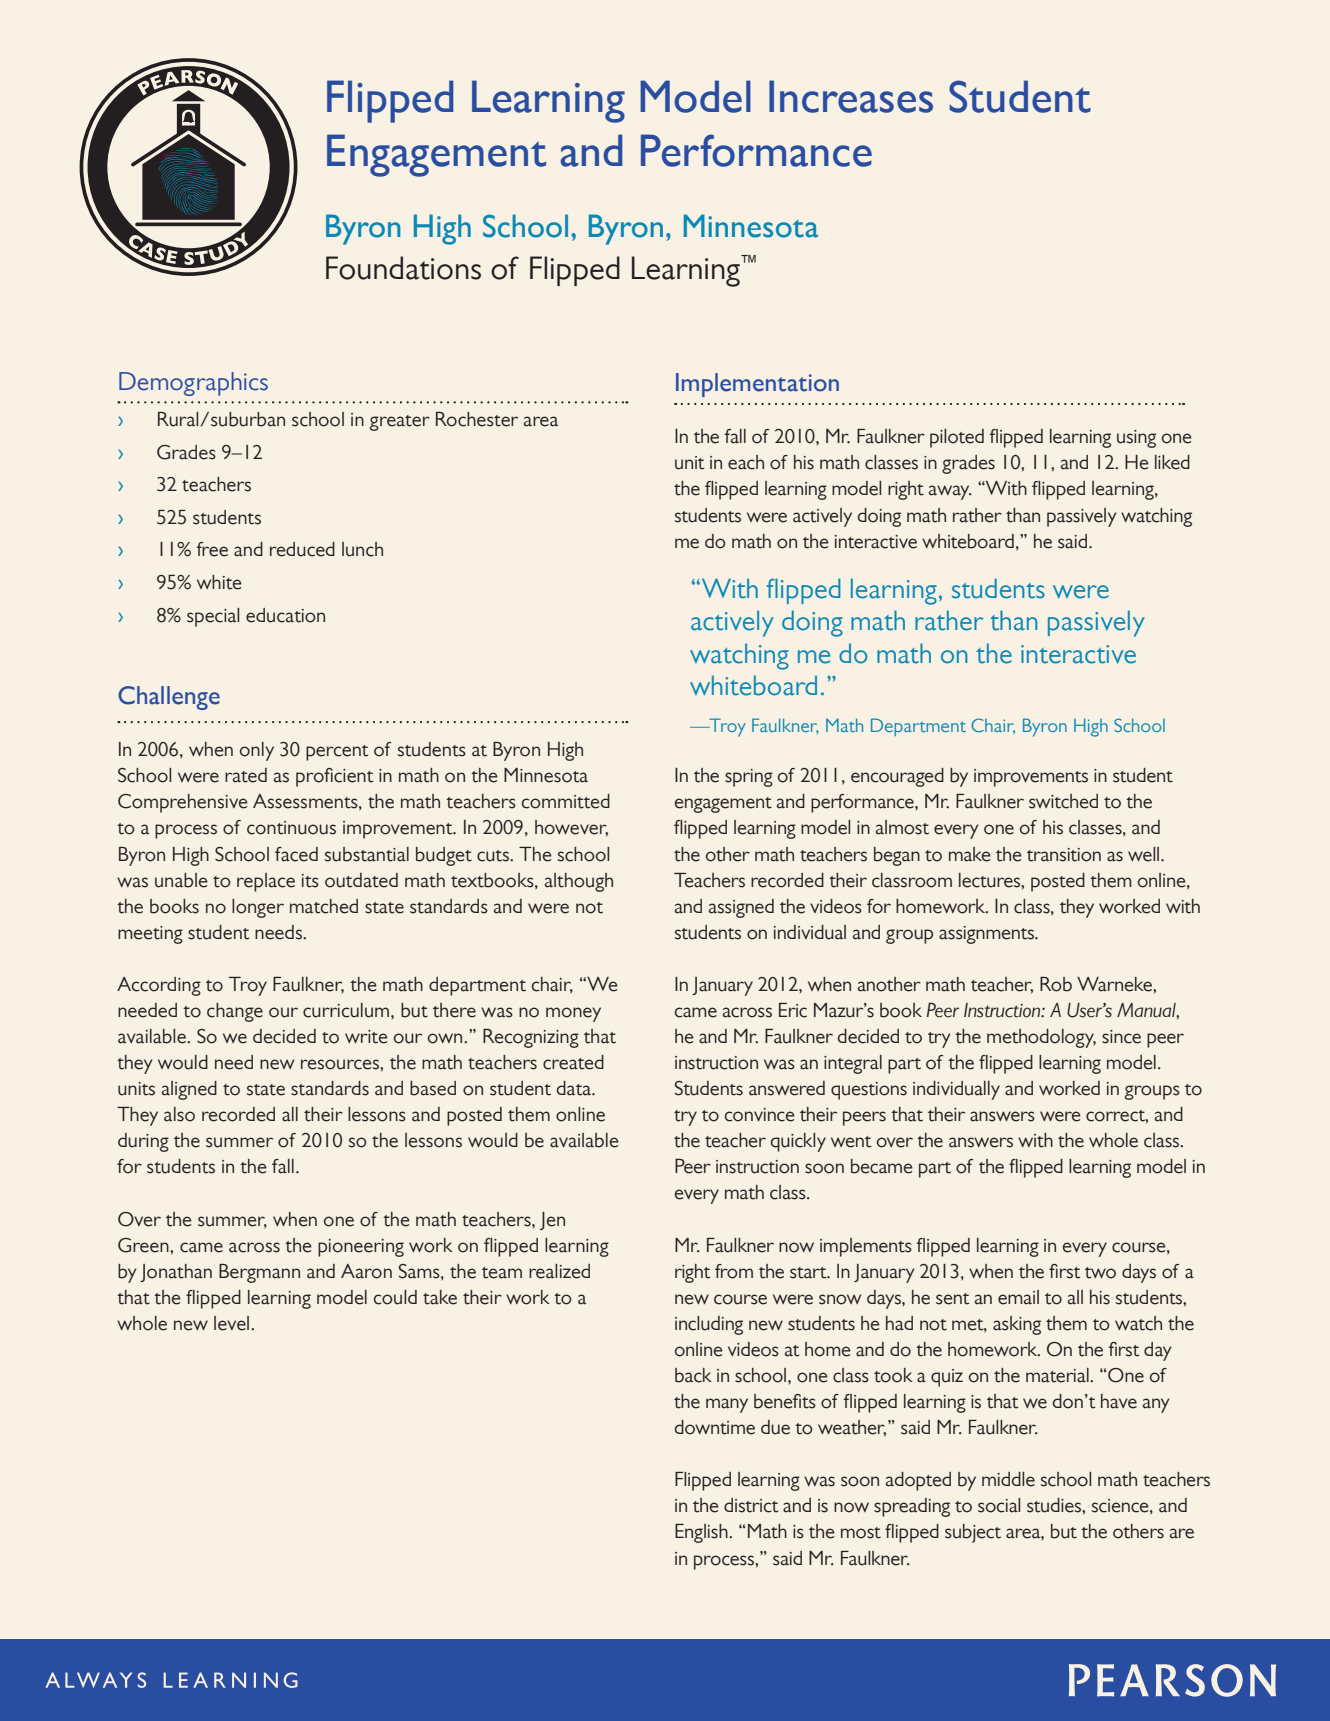  What do you see at coordinates (179, 1114) in the screenshot?
I see `also` at bounding box center [179, 1114].
